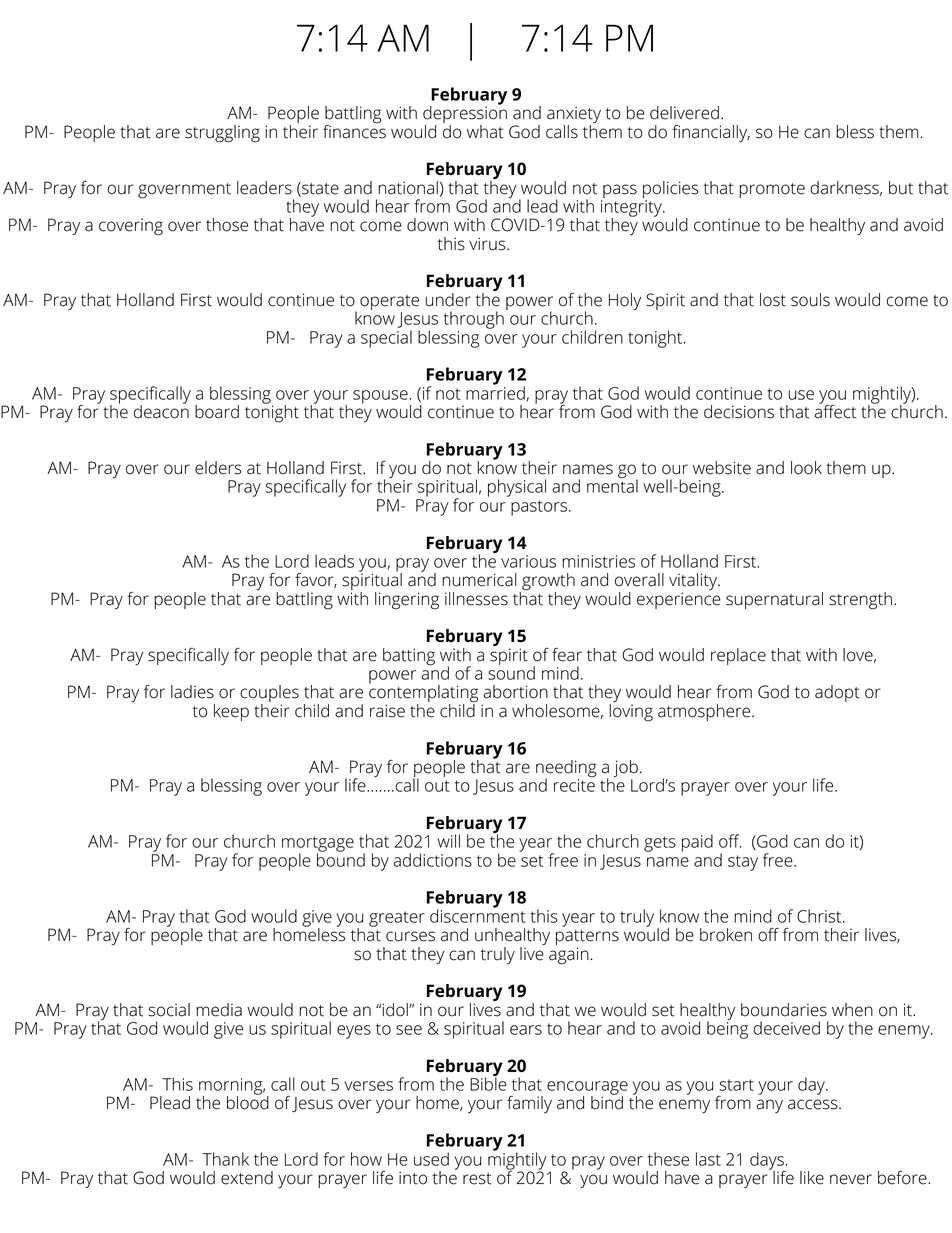 The height and width of the screenshot is (1233, 952). What do you see at coordinates (529, 1104) in the screenshot?
I see `family` at bounding box center [529, 1104].
